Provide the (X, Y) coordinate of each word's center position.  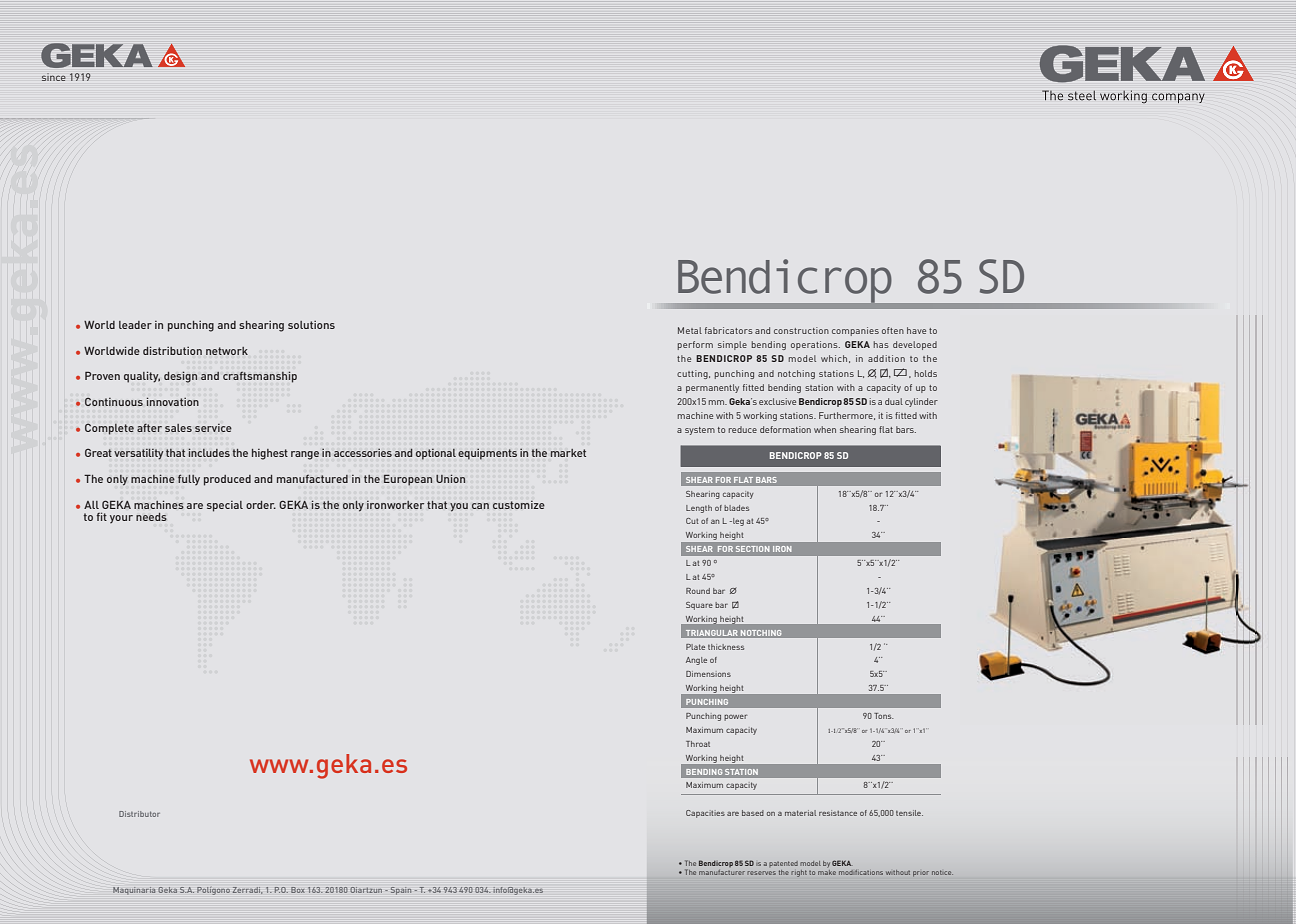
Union (450, 479)
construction (801, 330)
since (53, 77)
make (827, 872)
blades (736, 508)
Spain (401, 891)
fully (189, 479)
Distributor (139, 814)
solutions (311, 325)
